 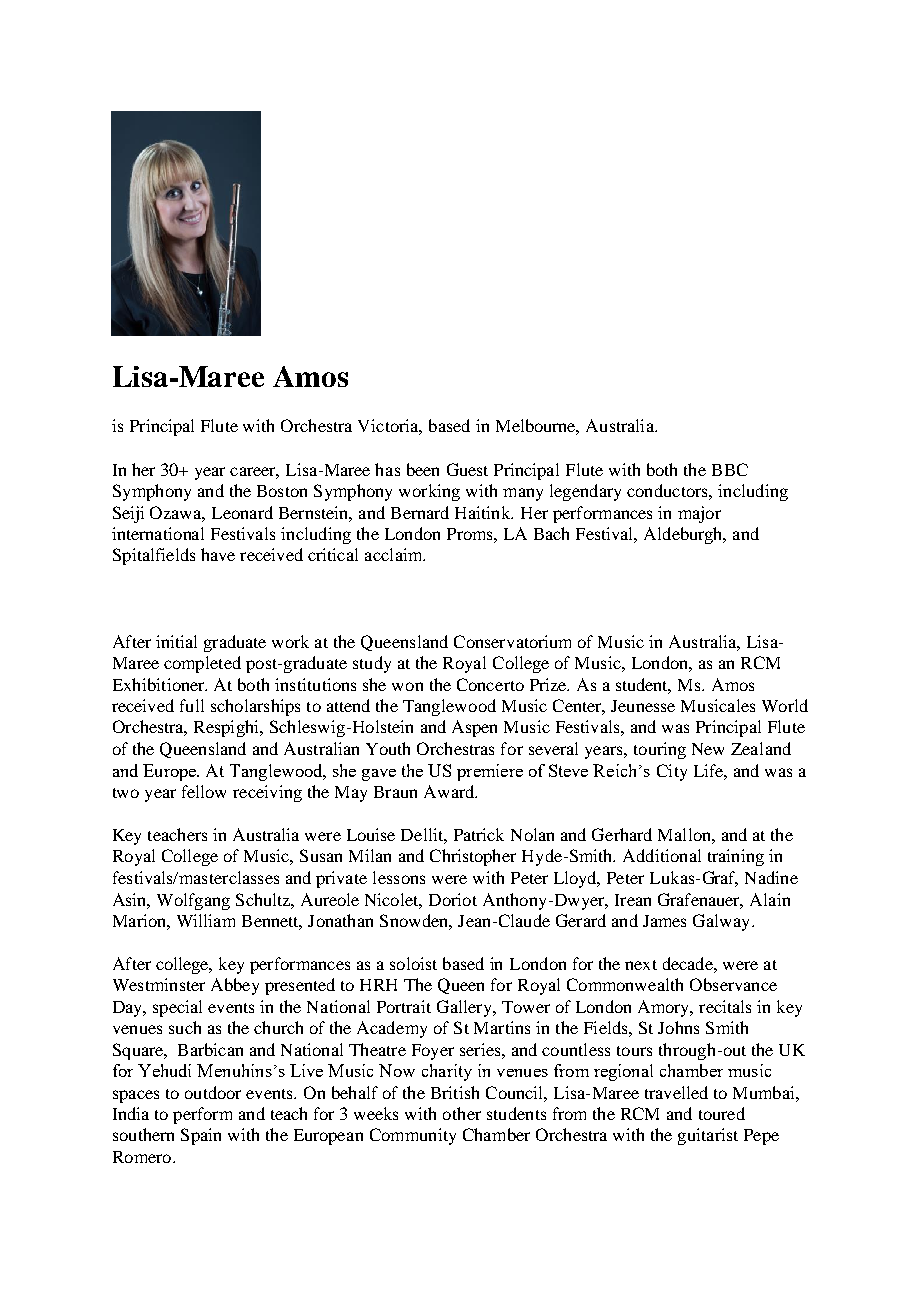 I want to click on Boston, so click(x=282, y=491).
